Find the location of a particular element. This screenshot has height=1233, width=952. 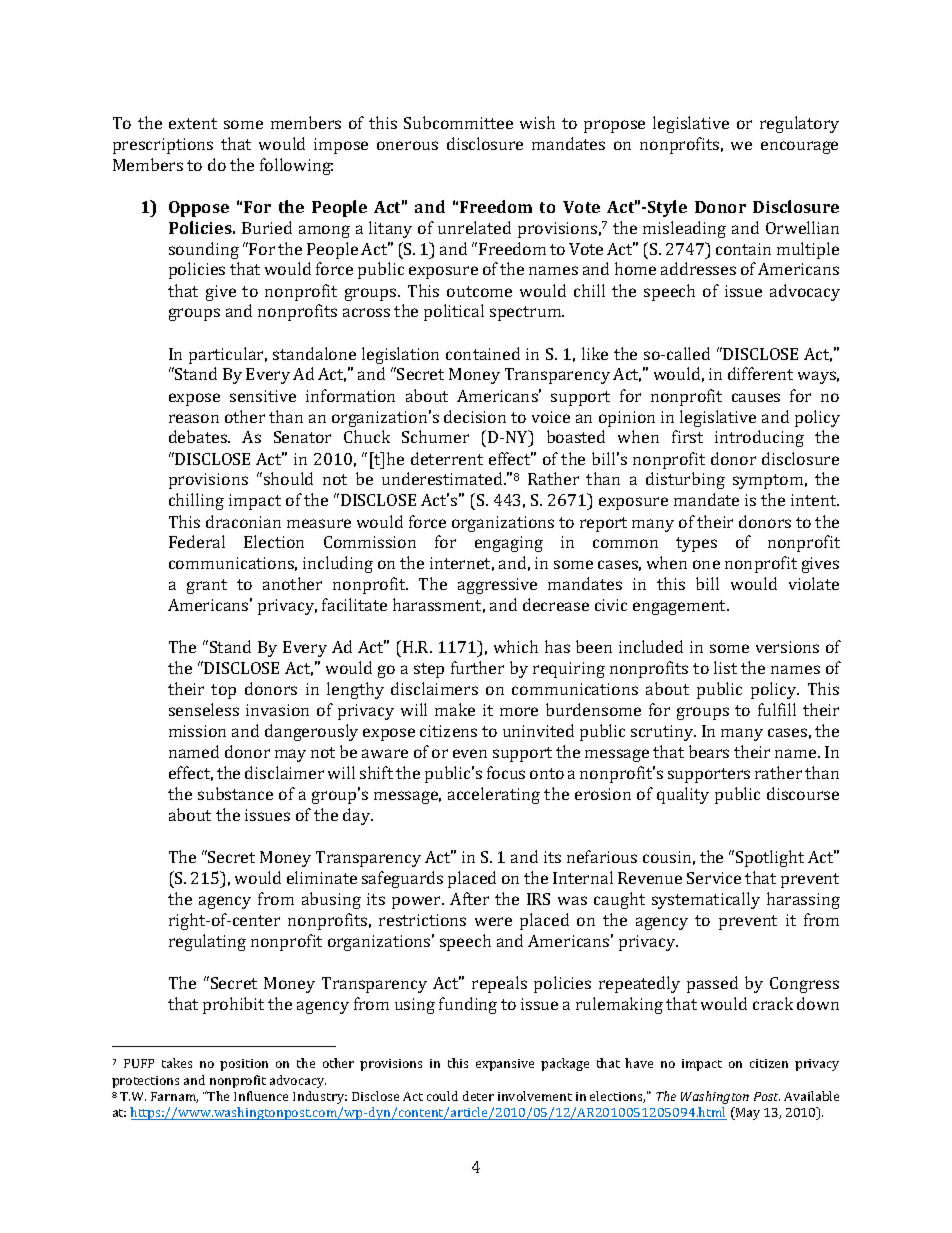

Subcommittee is located at coordinates (458, 122).
